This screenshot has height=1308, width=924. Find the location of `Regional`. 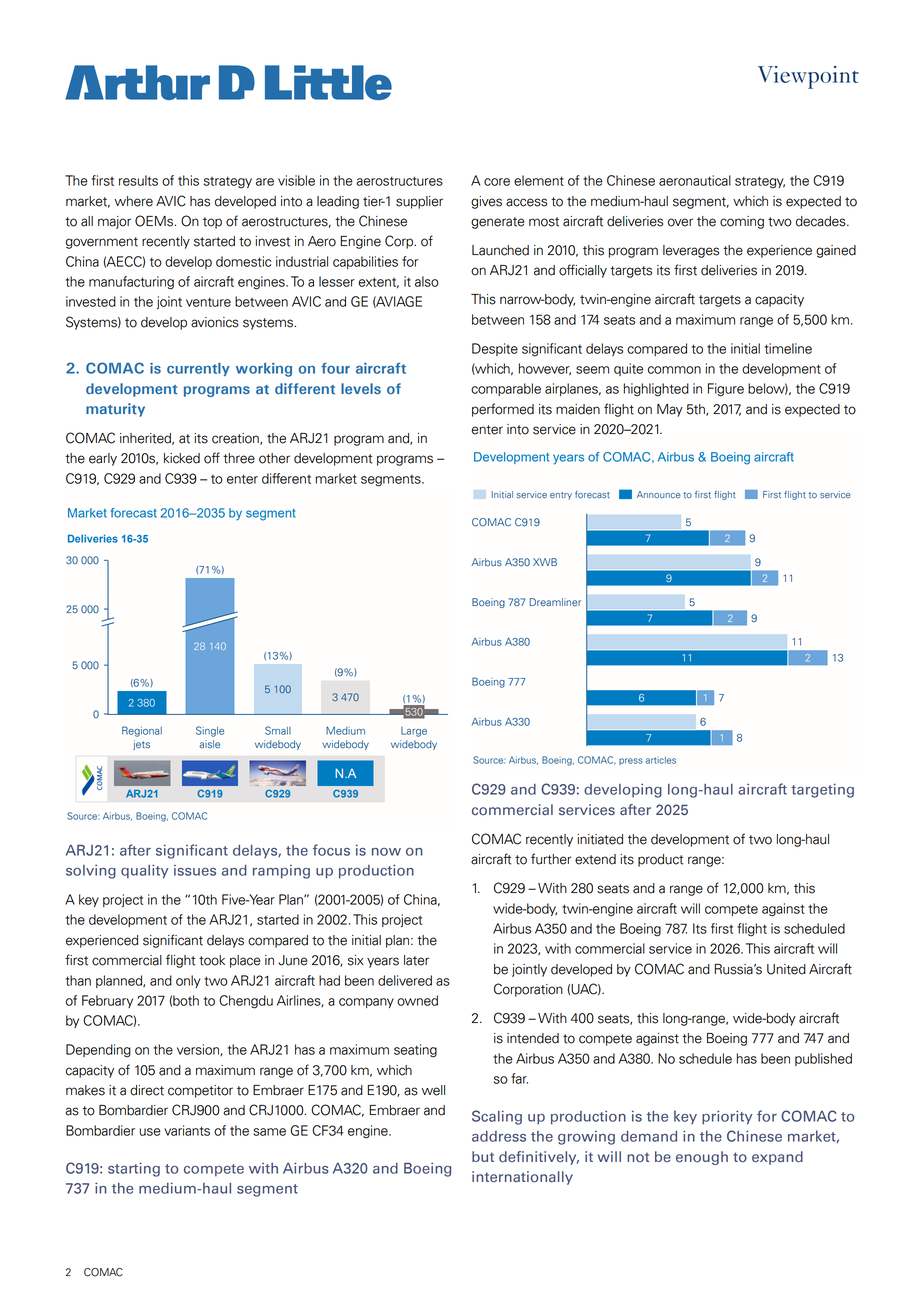

Regional is located at coordinates (142, 731).
